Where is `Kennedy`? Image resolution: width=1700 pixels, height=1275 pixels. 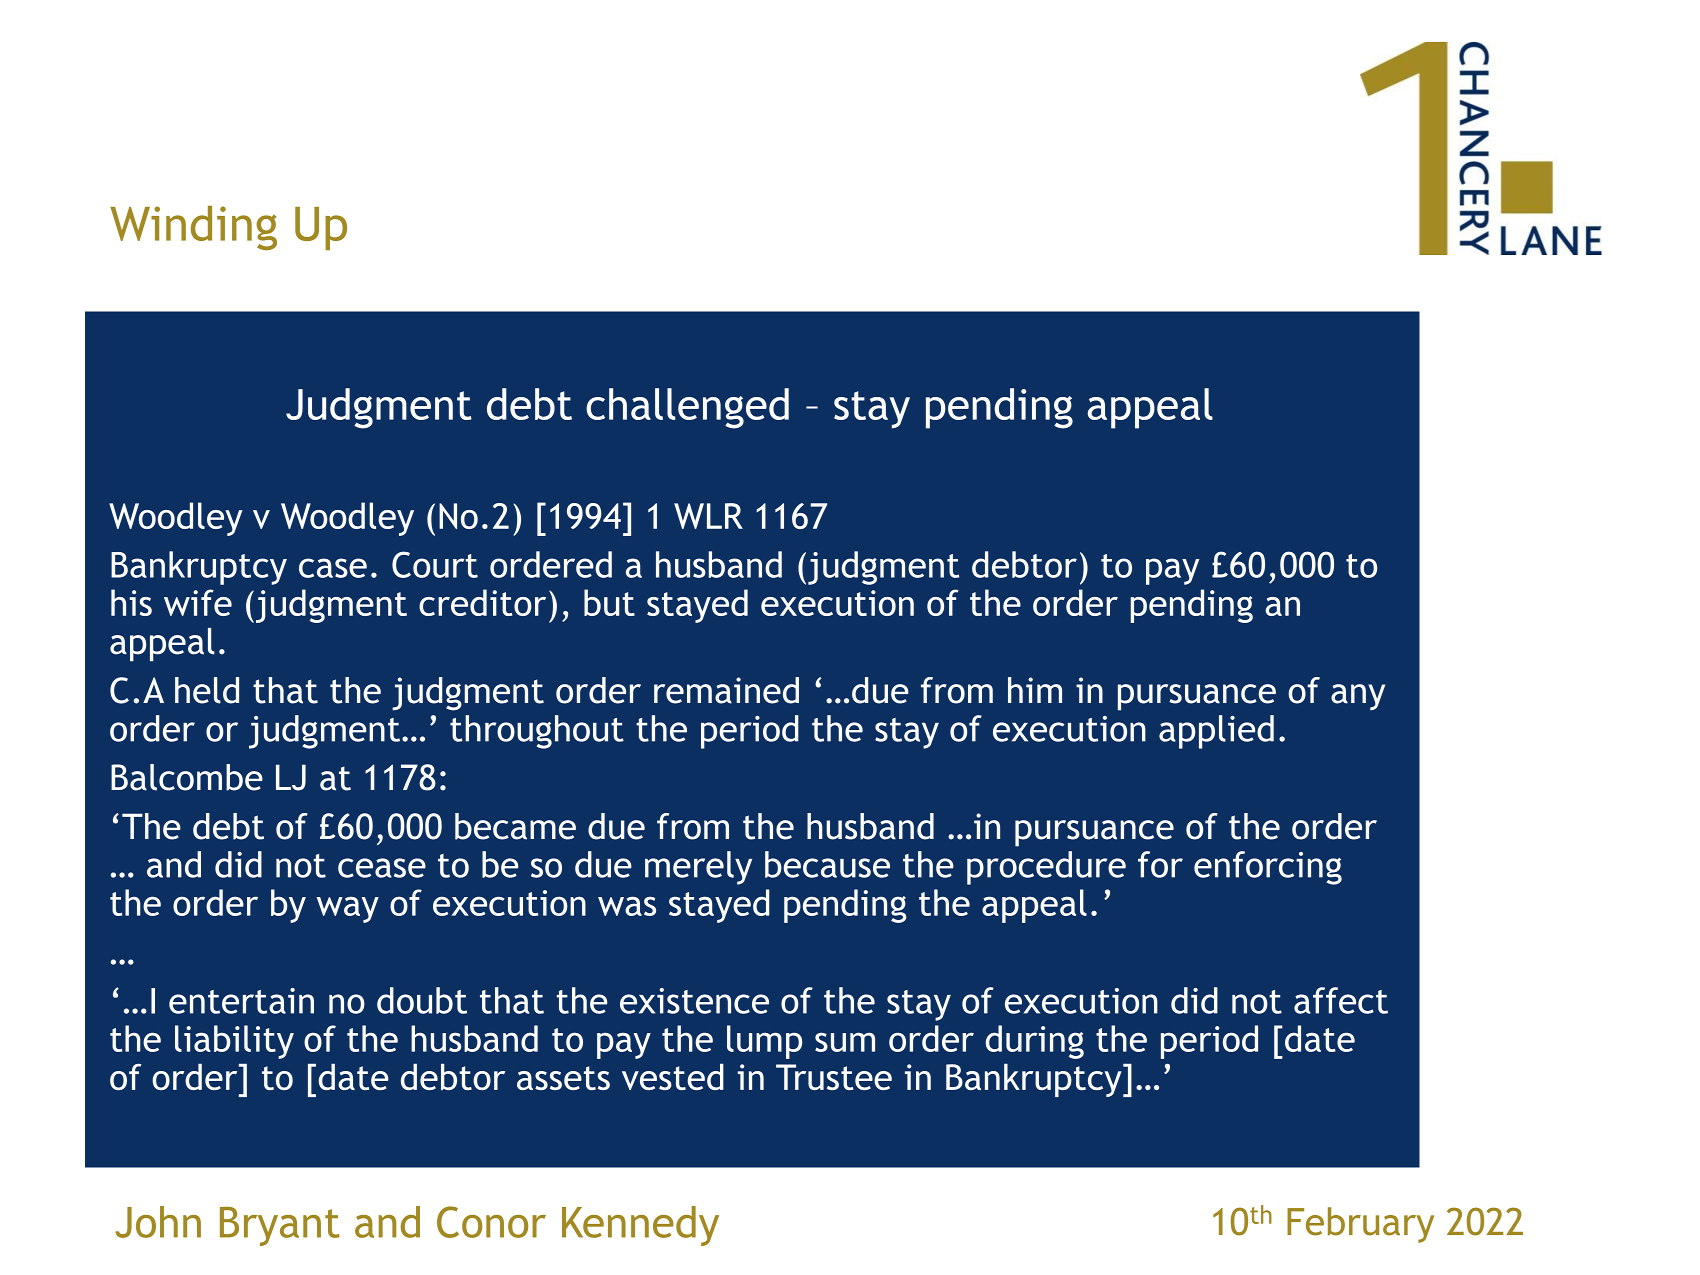
Kennedy is located at coordinates (640, 1226).
